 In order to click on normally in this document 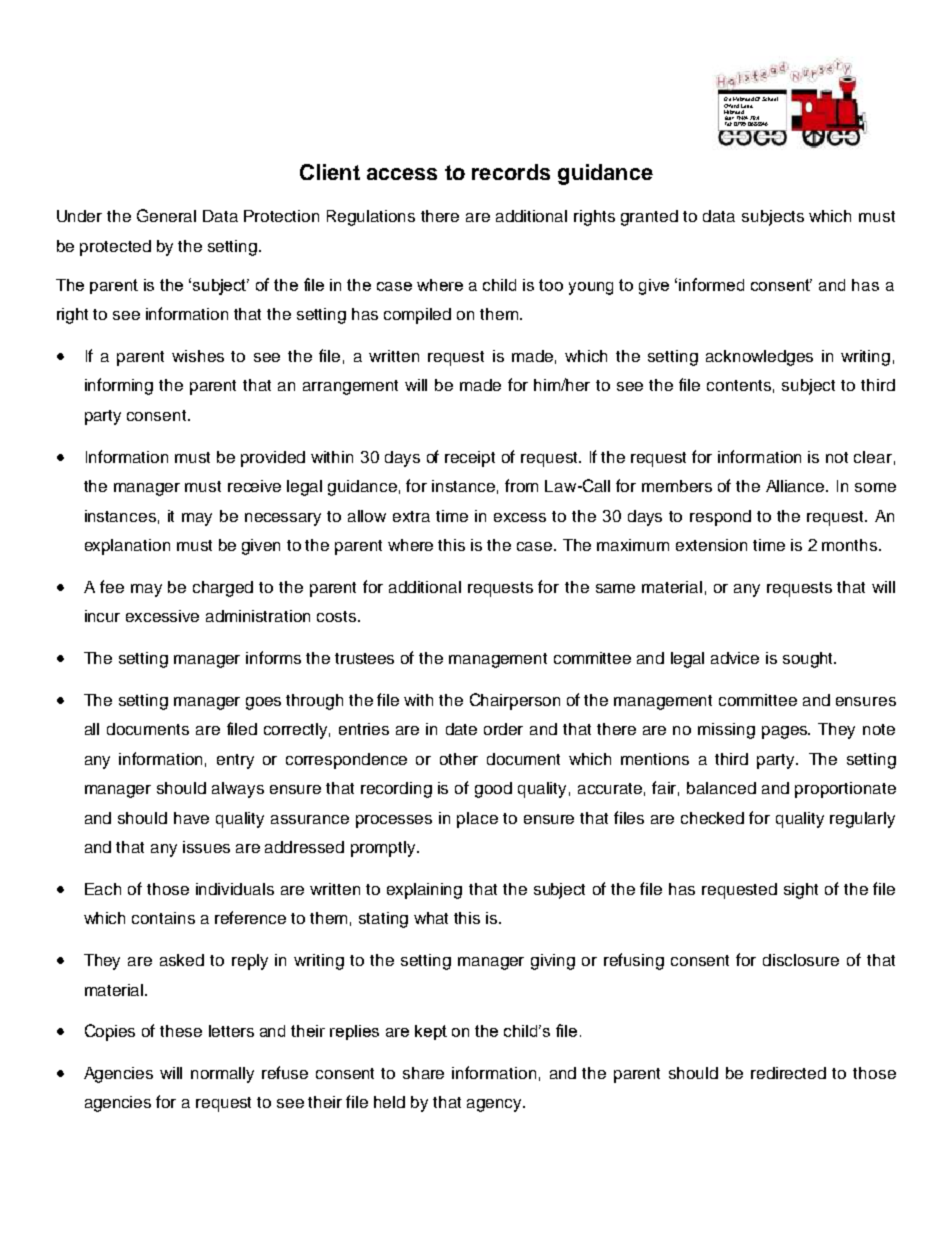, I will do `click(222, 1075)`.
